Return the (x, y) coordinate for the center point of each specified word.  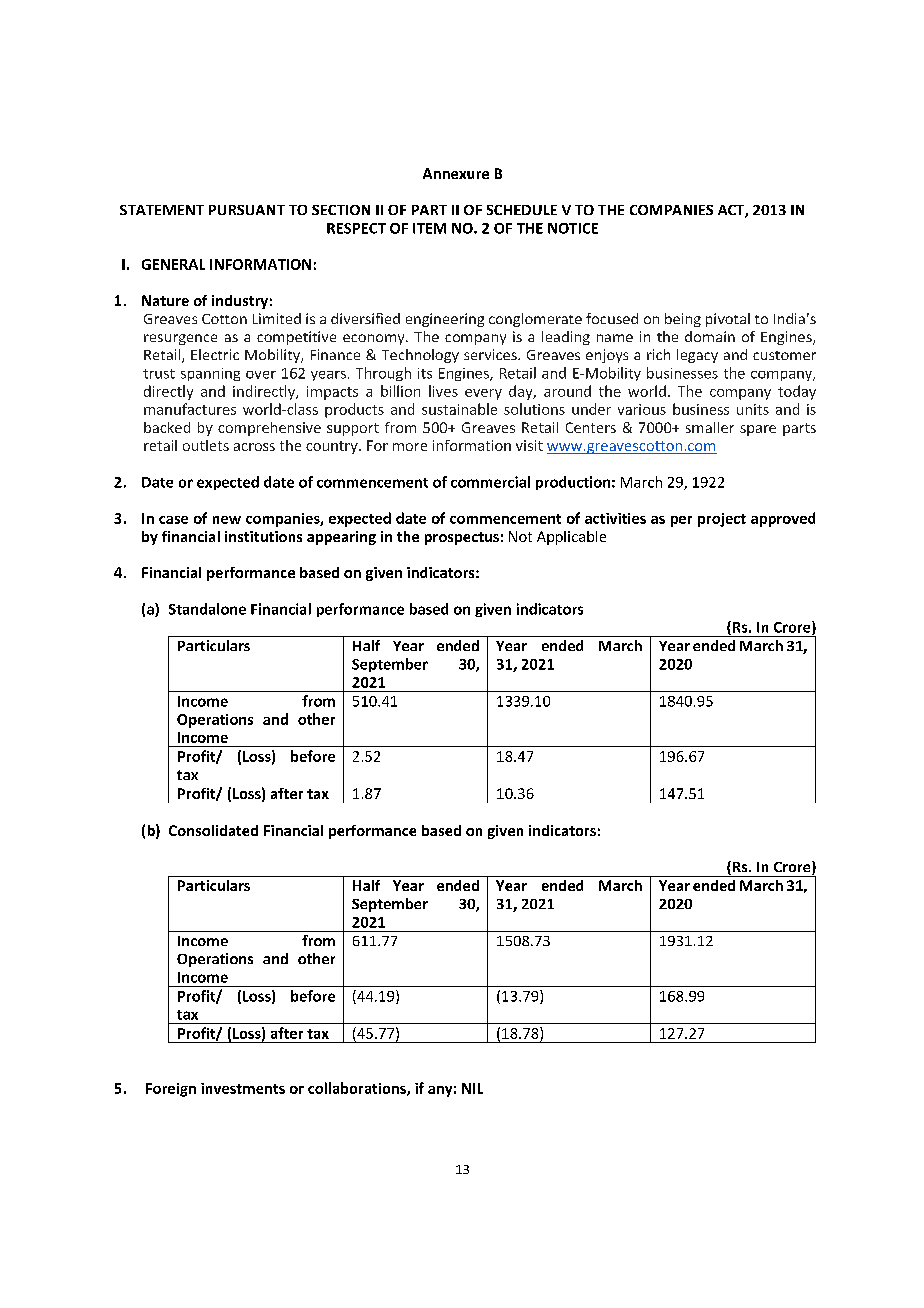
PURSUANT (247, 210)
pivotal (728, 320)
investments (243, 1088)
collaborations (358, 1089)
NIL (472, 1088)
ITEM (429, 228)
